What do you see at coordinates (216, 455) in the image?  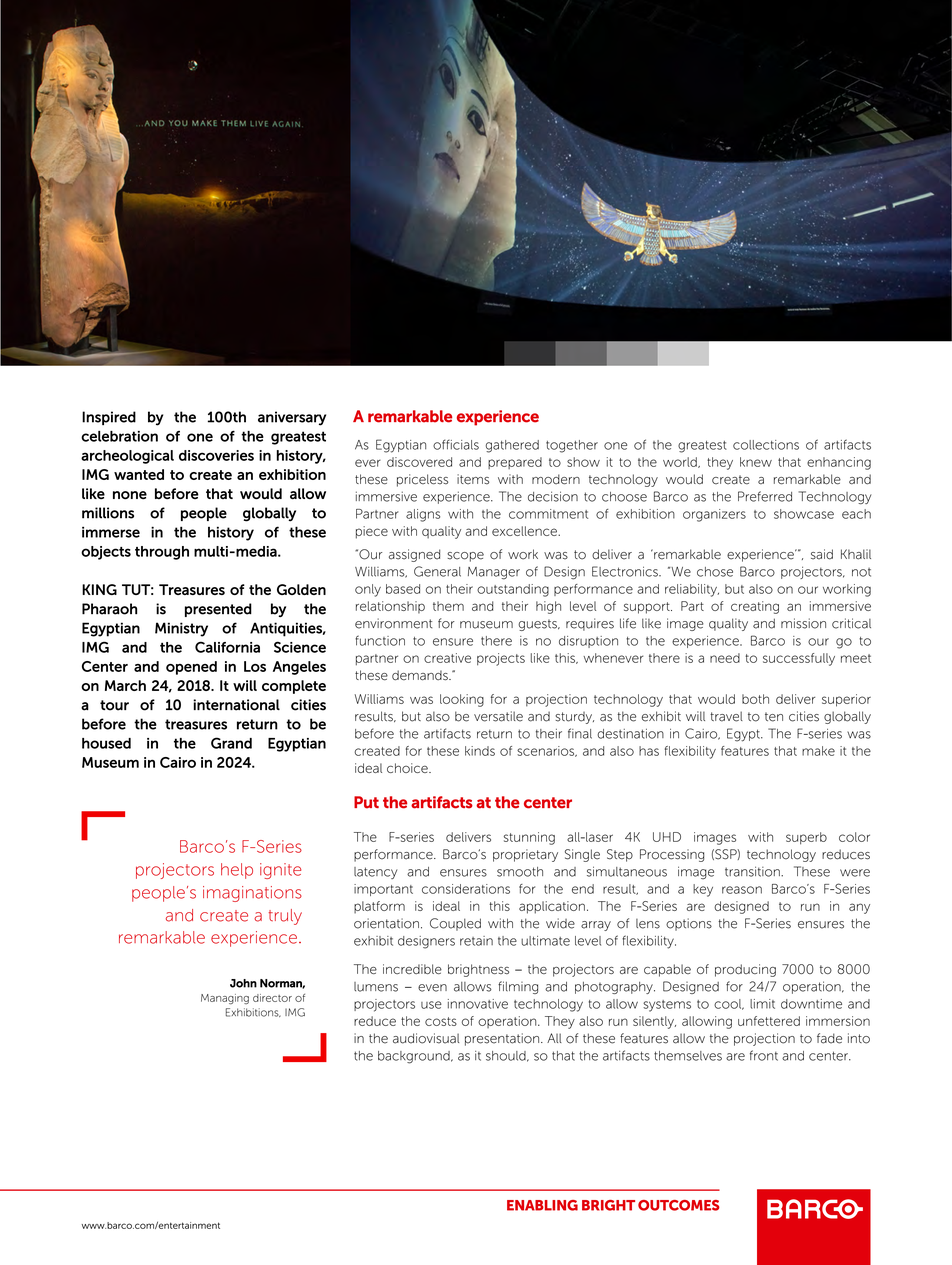 I see `discoveries` at bounding box center [216, 455].
